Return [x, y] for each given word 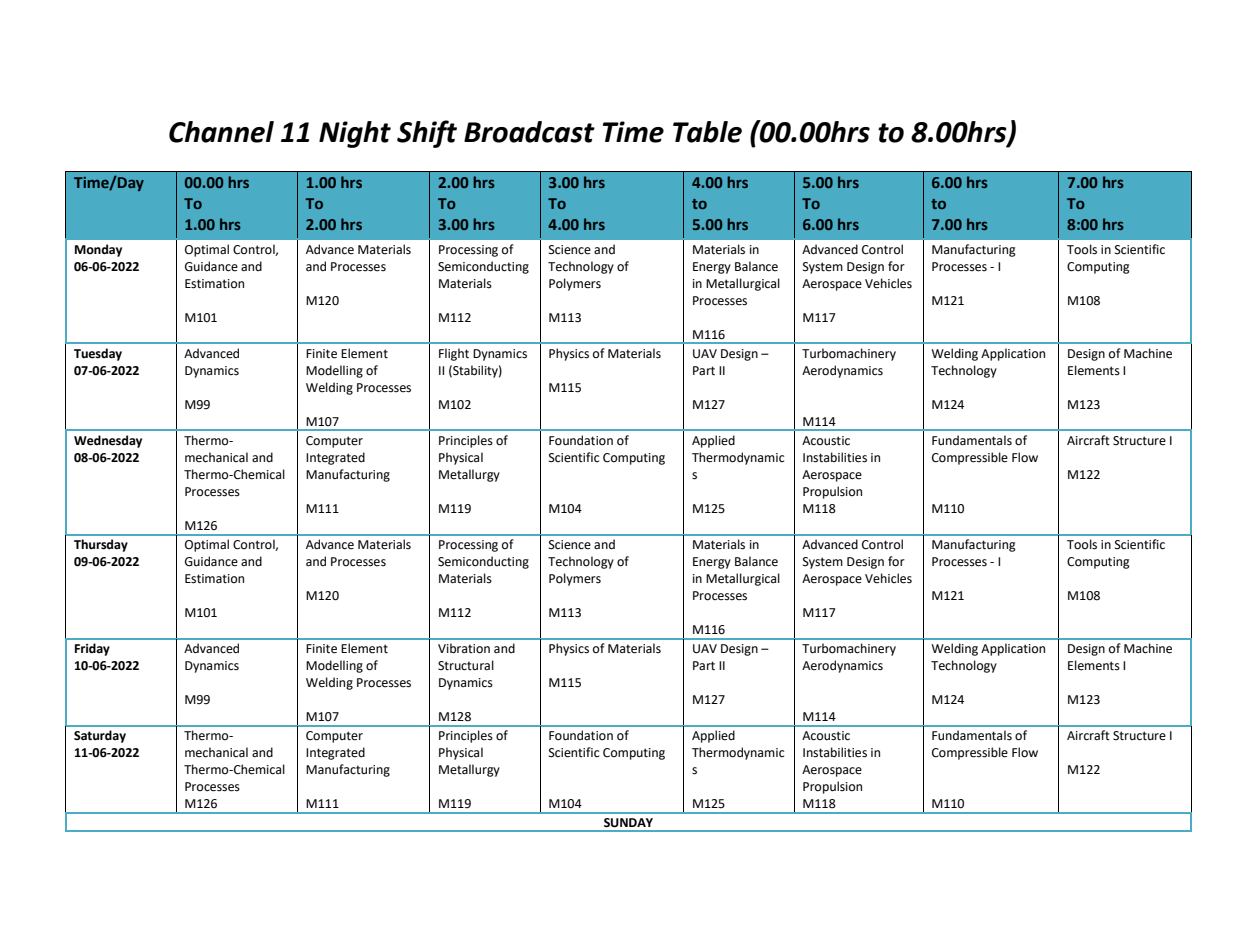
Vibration [464, 648]
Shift [427, 134]
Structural [466, 665]
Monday [98, 250]
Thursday [101, 545]
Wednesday [108, 441]
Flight [454, 354]
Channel [221, 132]
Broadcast [529, 132]
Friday [92, 649]
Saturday [100, 736]
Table [707, 132]
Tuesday [98, 354]
